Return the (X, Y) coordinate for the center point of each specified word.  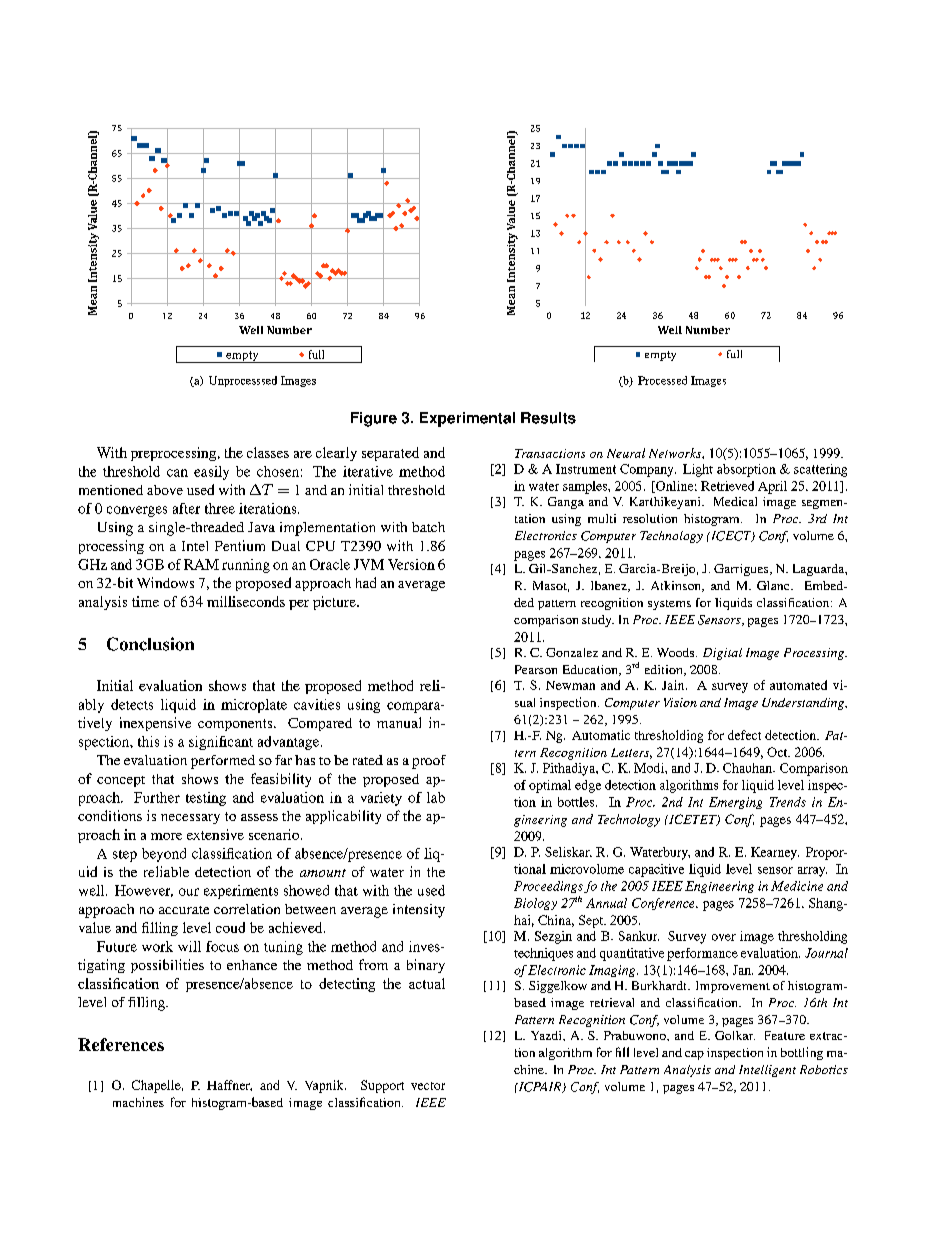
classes (268, 452)
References (121, 1044)
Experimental (467, 419)
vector (428, 1086)
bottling (802, 1053)
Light (698, 470)
